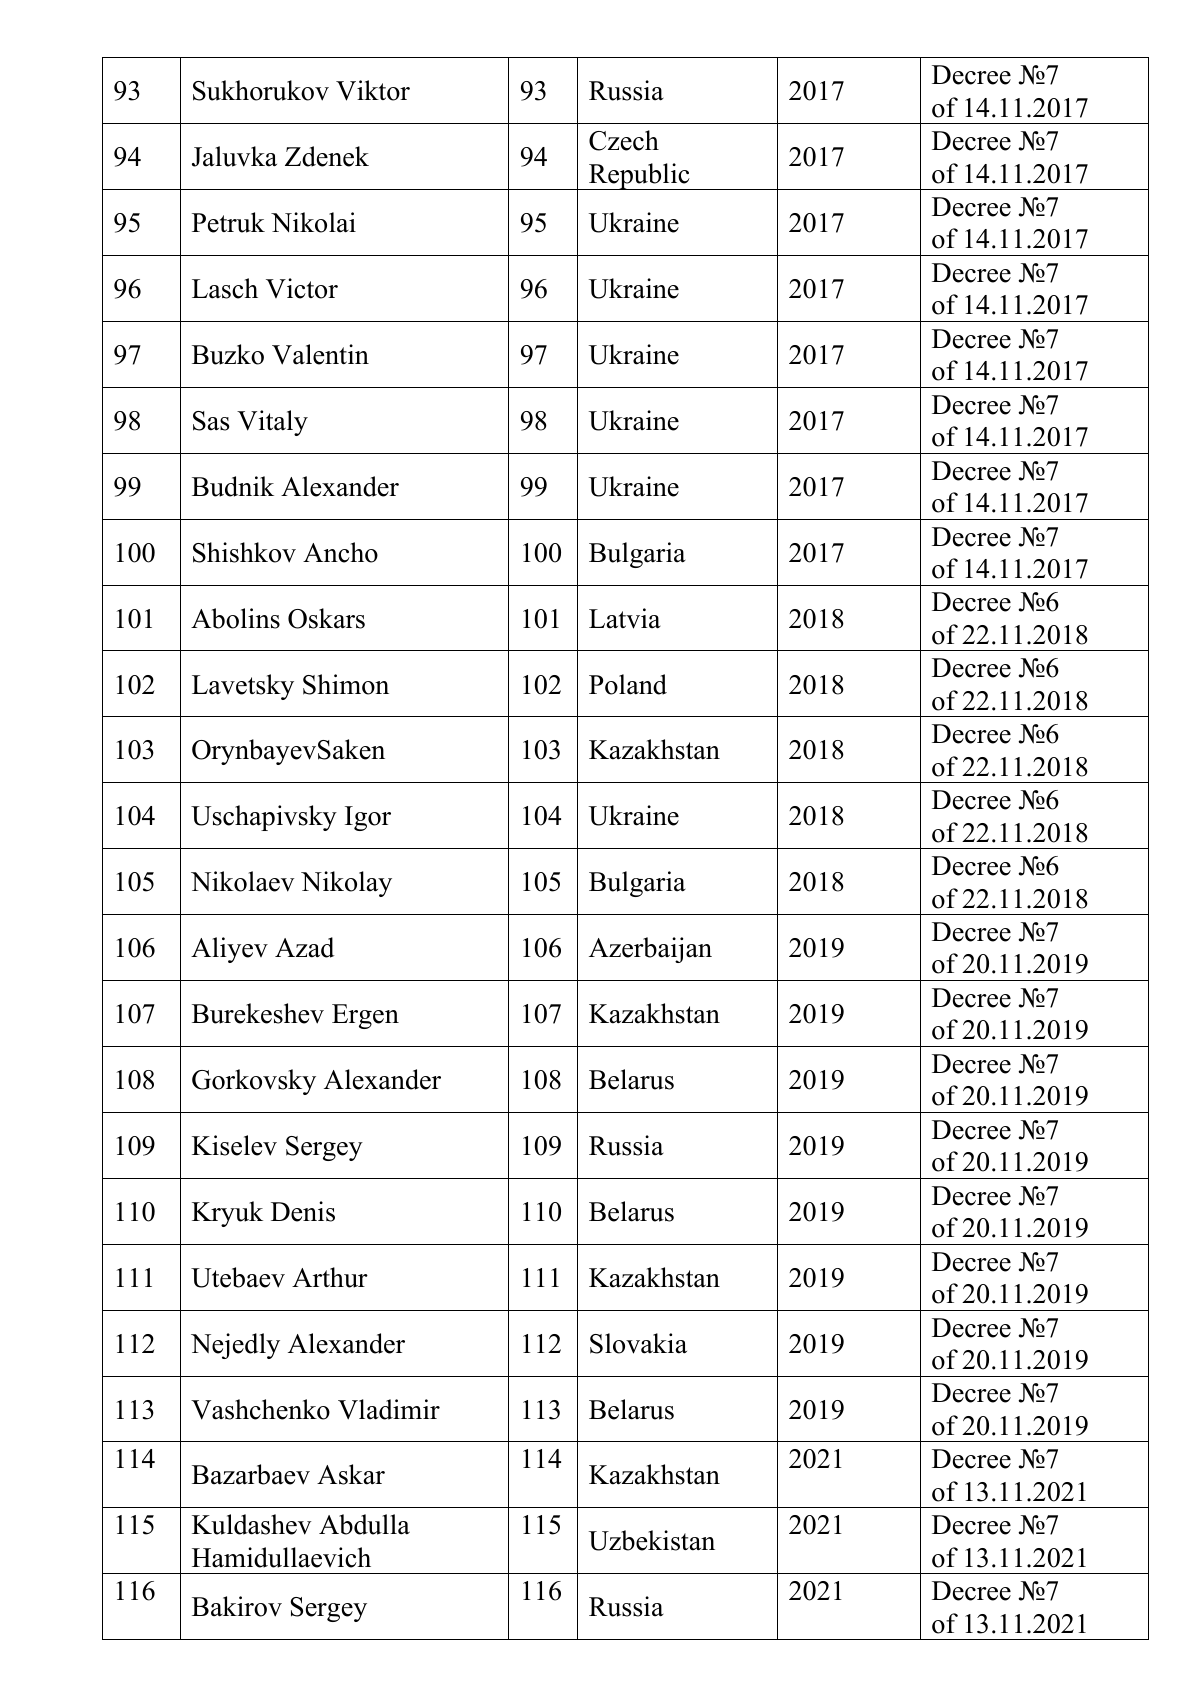 This page has height=1697, width=1200. Describe the element at coordinates (373, 90) in the page. I see `Viktor` at that location.
